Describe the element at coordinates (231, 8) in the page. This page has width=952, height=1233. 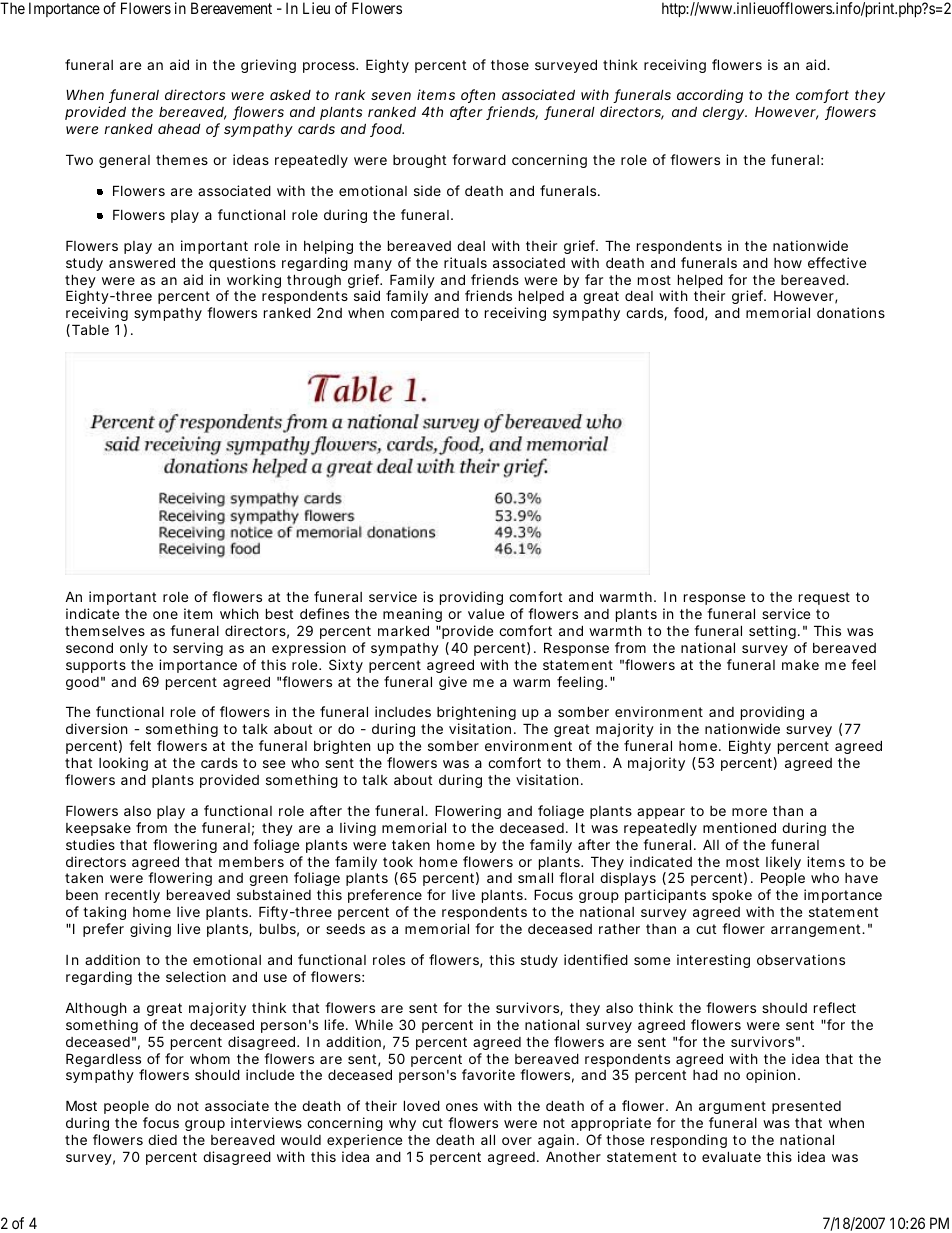
I see `Bereavement` at that location.
